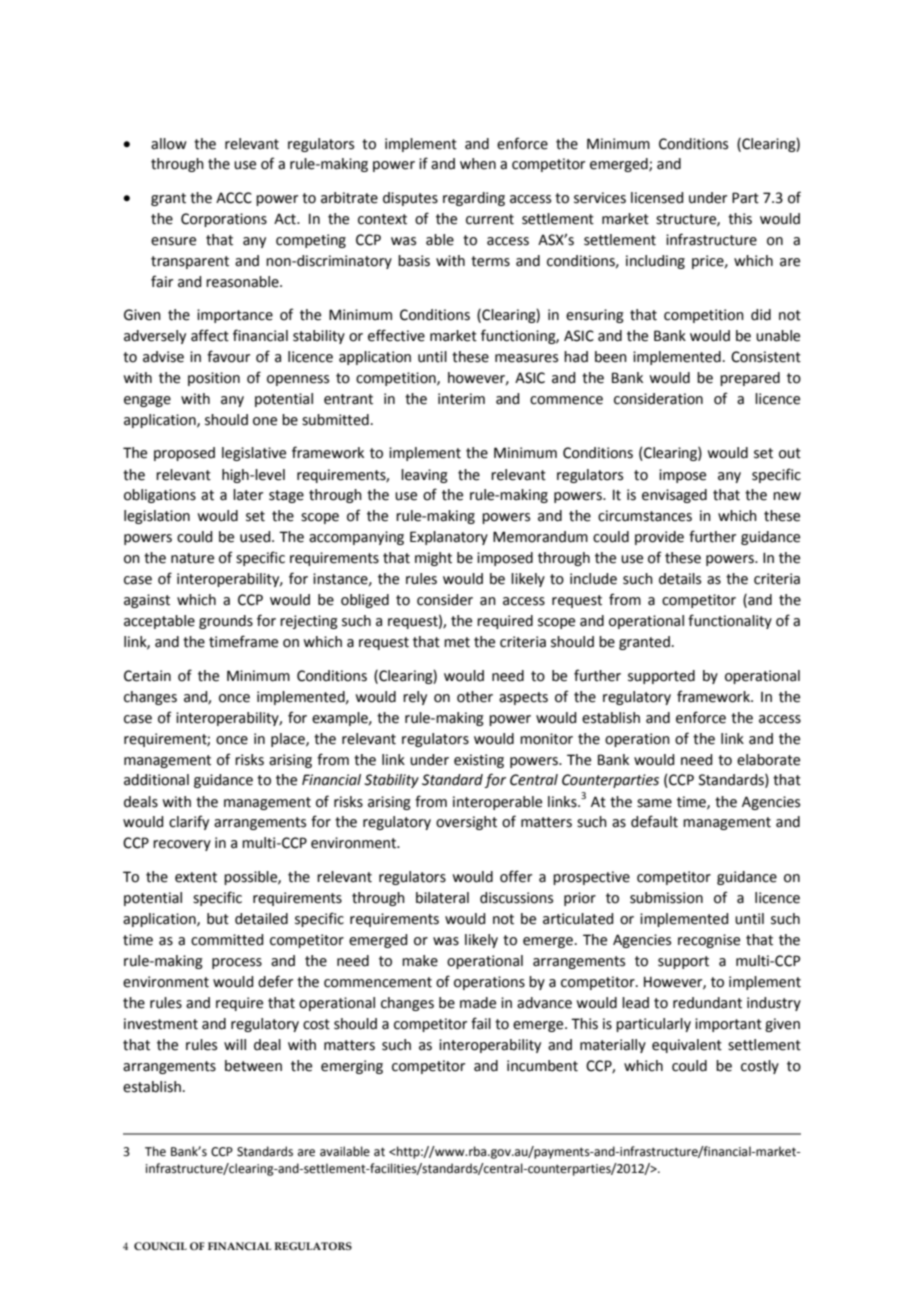 The image size is (924, 1308). I want to click on when, so click(478, 164).
